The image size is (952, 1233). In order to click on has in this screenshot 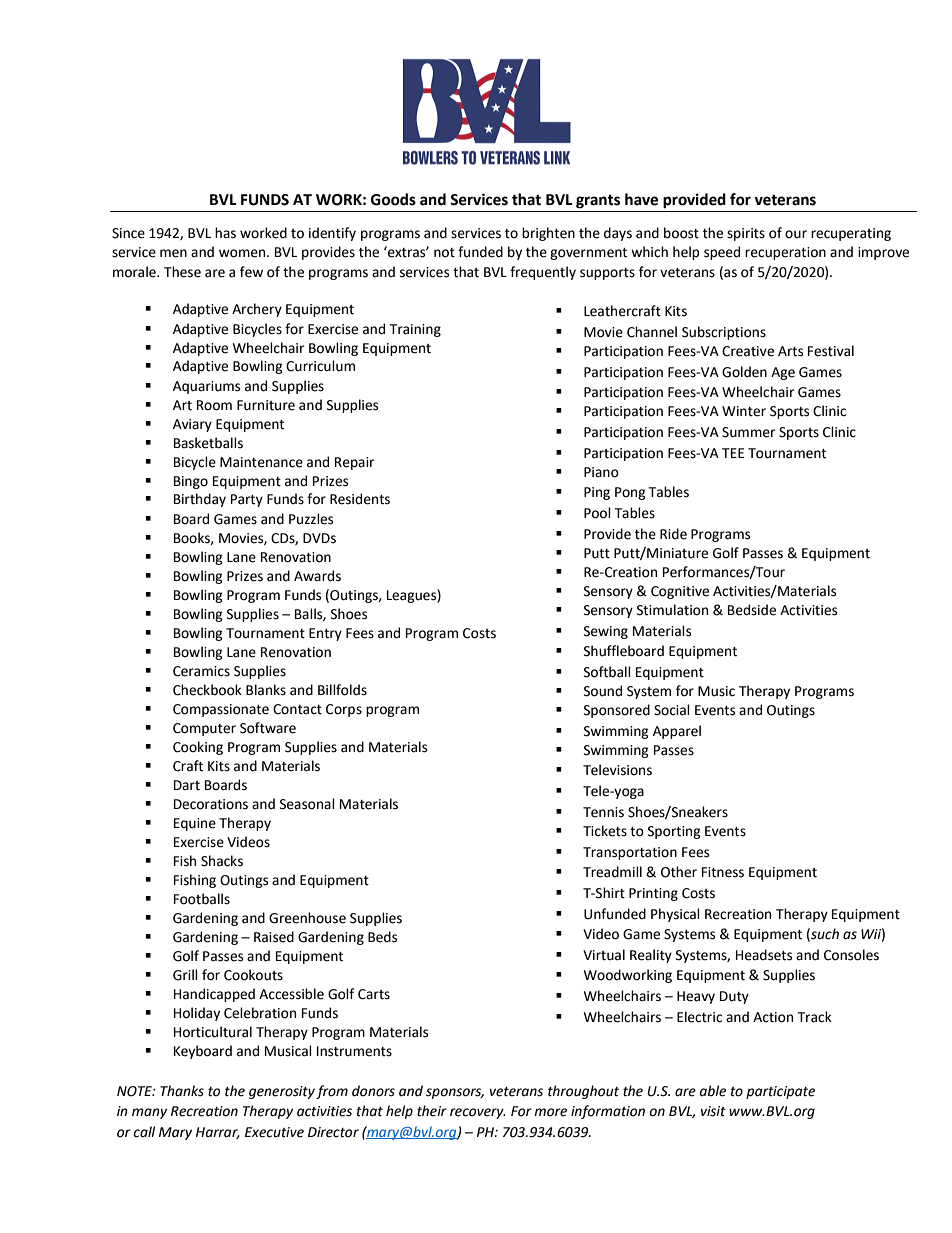, I will do `click(225, 233)`.
